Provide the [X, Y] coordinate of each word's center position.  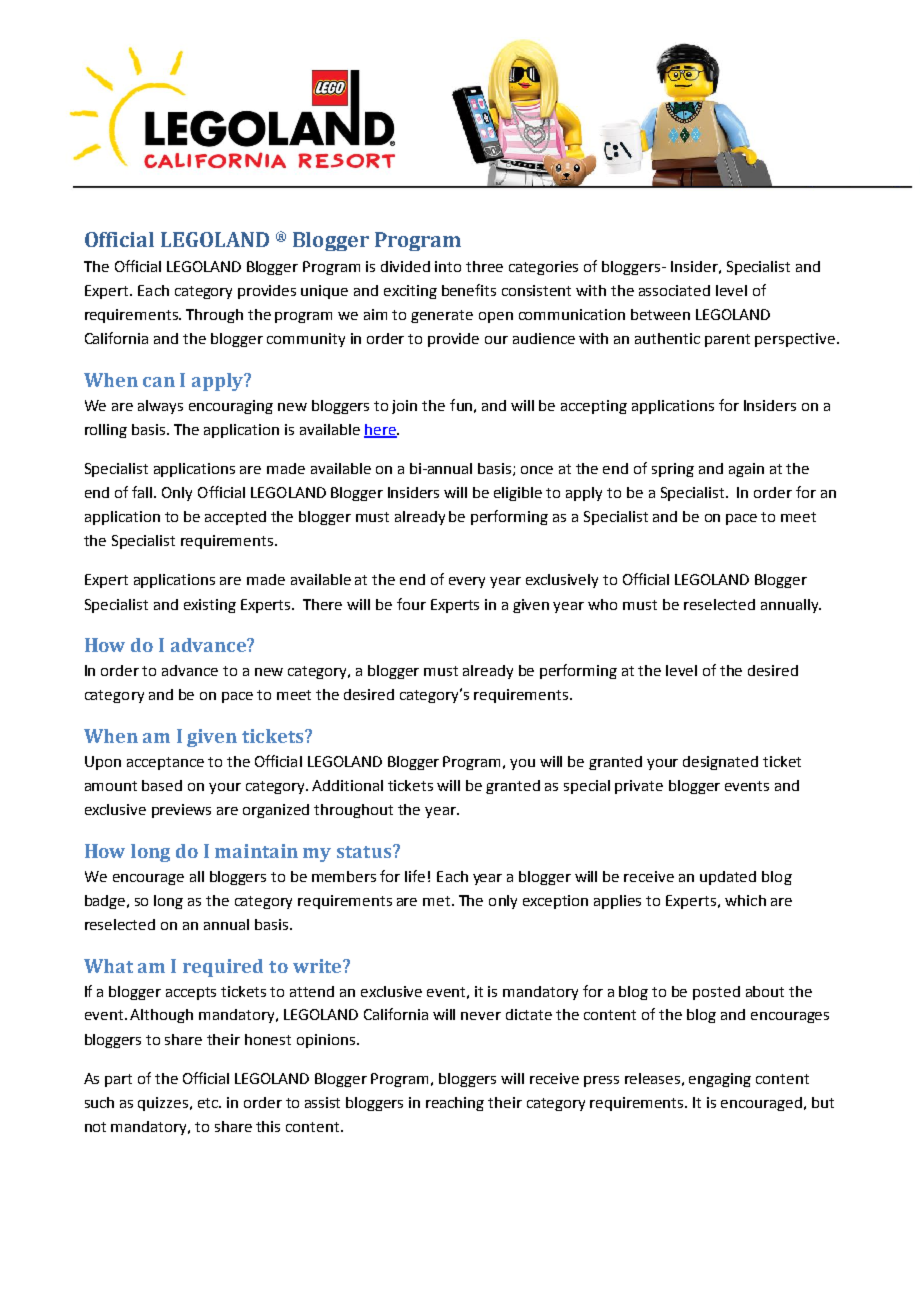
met [436, 901]
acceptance [165, 763]
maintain [256, 851]
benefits [469, 290]
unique [324, 292]
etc [209, 1103]
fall [143, 492]
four [411, 604]
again [746, 470]
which [745, 900]
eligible [518, 494]
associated [674, 290]
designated [720, 763]
